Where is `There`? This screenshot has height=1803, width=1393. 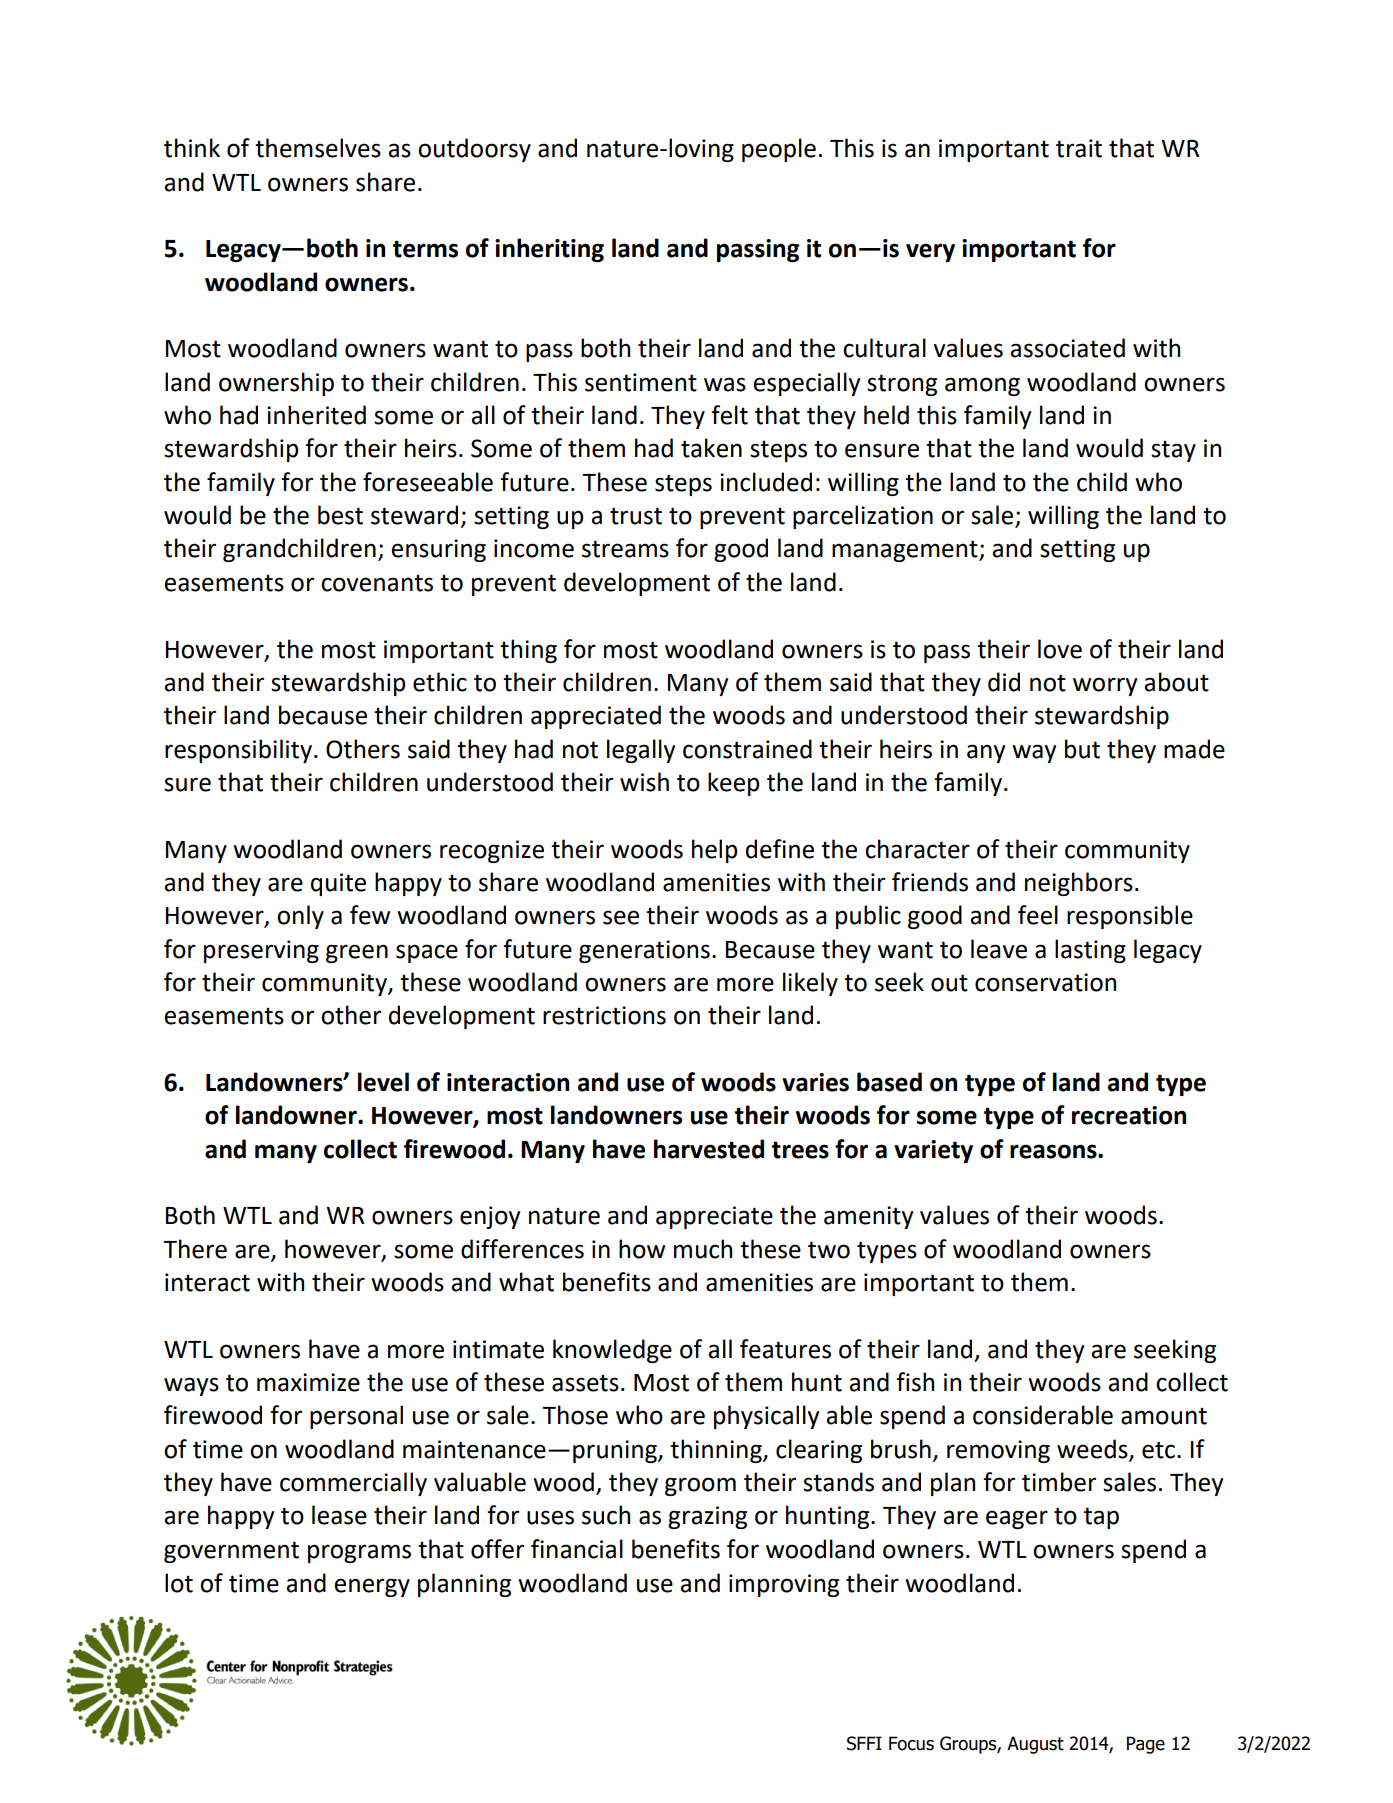
There is located at coordinates (195, 1249).
